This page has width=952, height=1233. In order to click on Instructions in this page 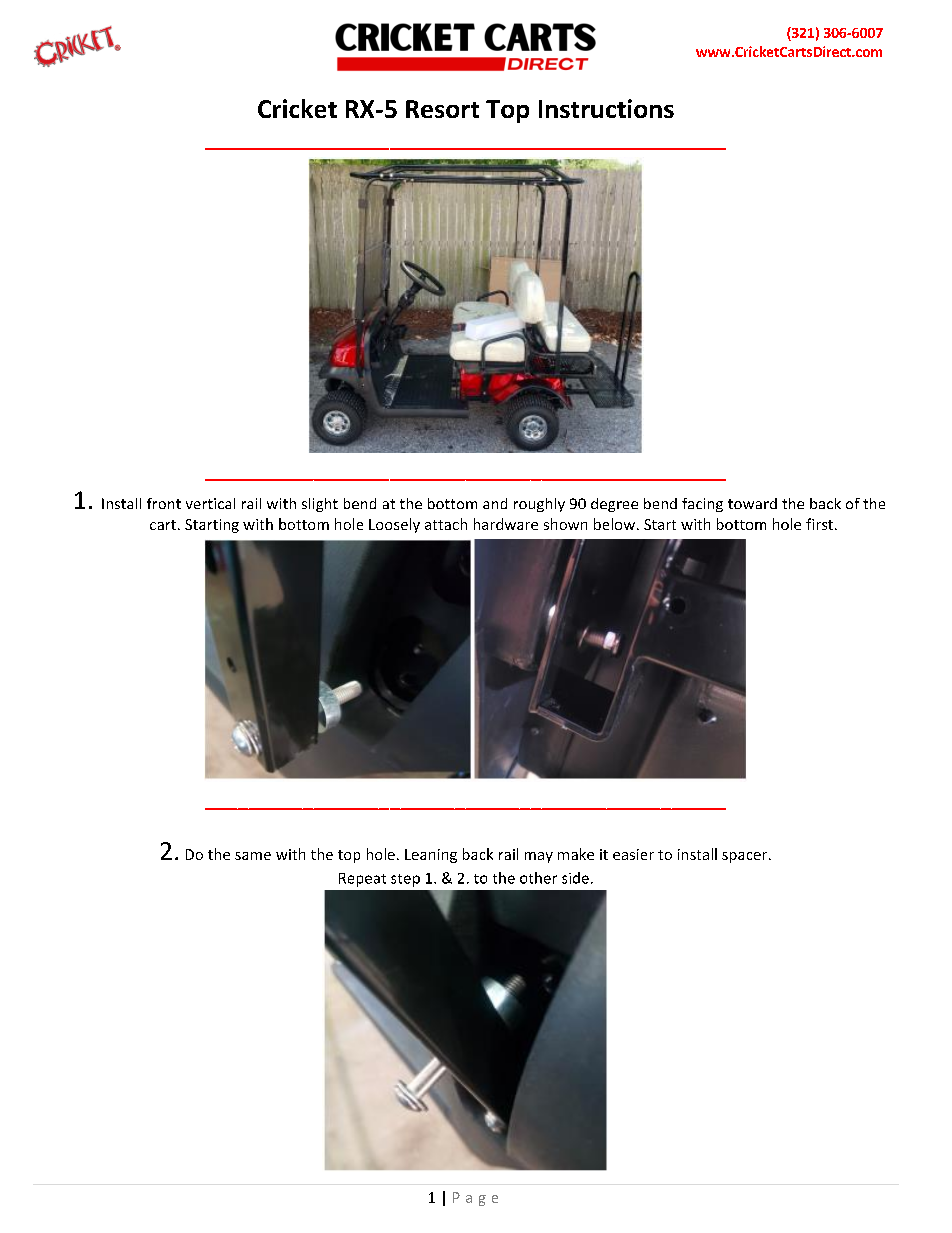, I will do `click(606, 108)`.
